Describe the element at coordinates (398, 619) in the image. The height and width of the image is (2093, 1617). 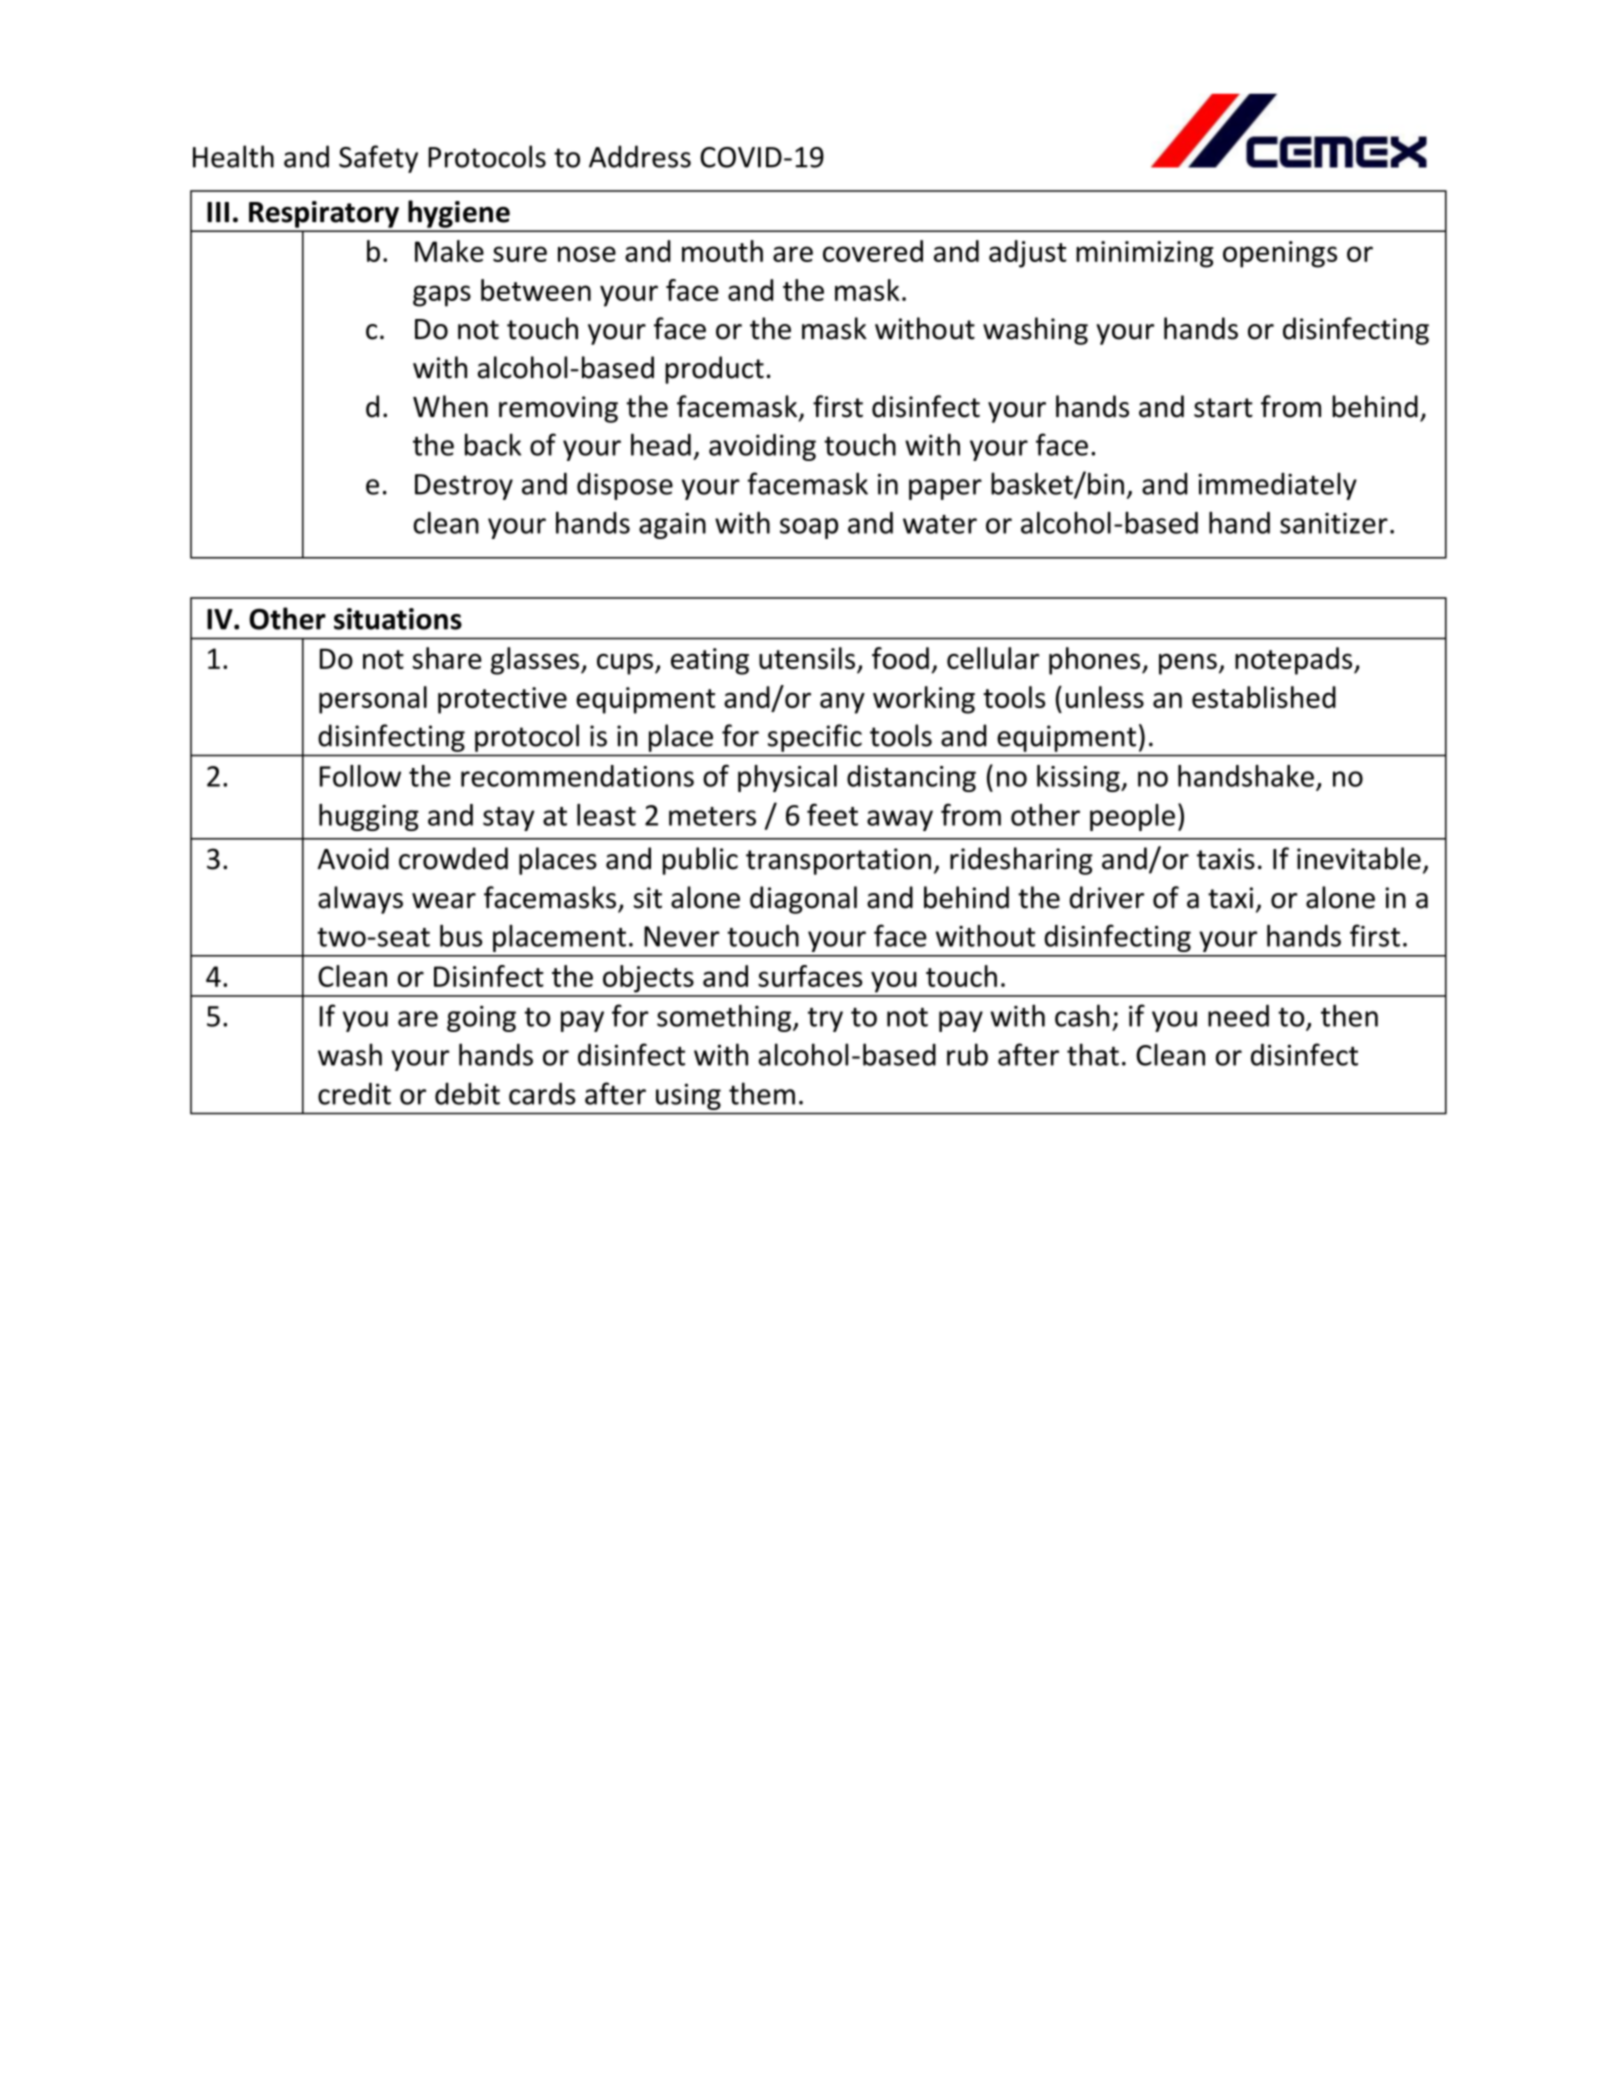
I see `situations` at that location.
